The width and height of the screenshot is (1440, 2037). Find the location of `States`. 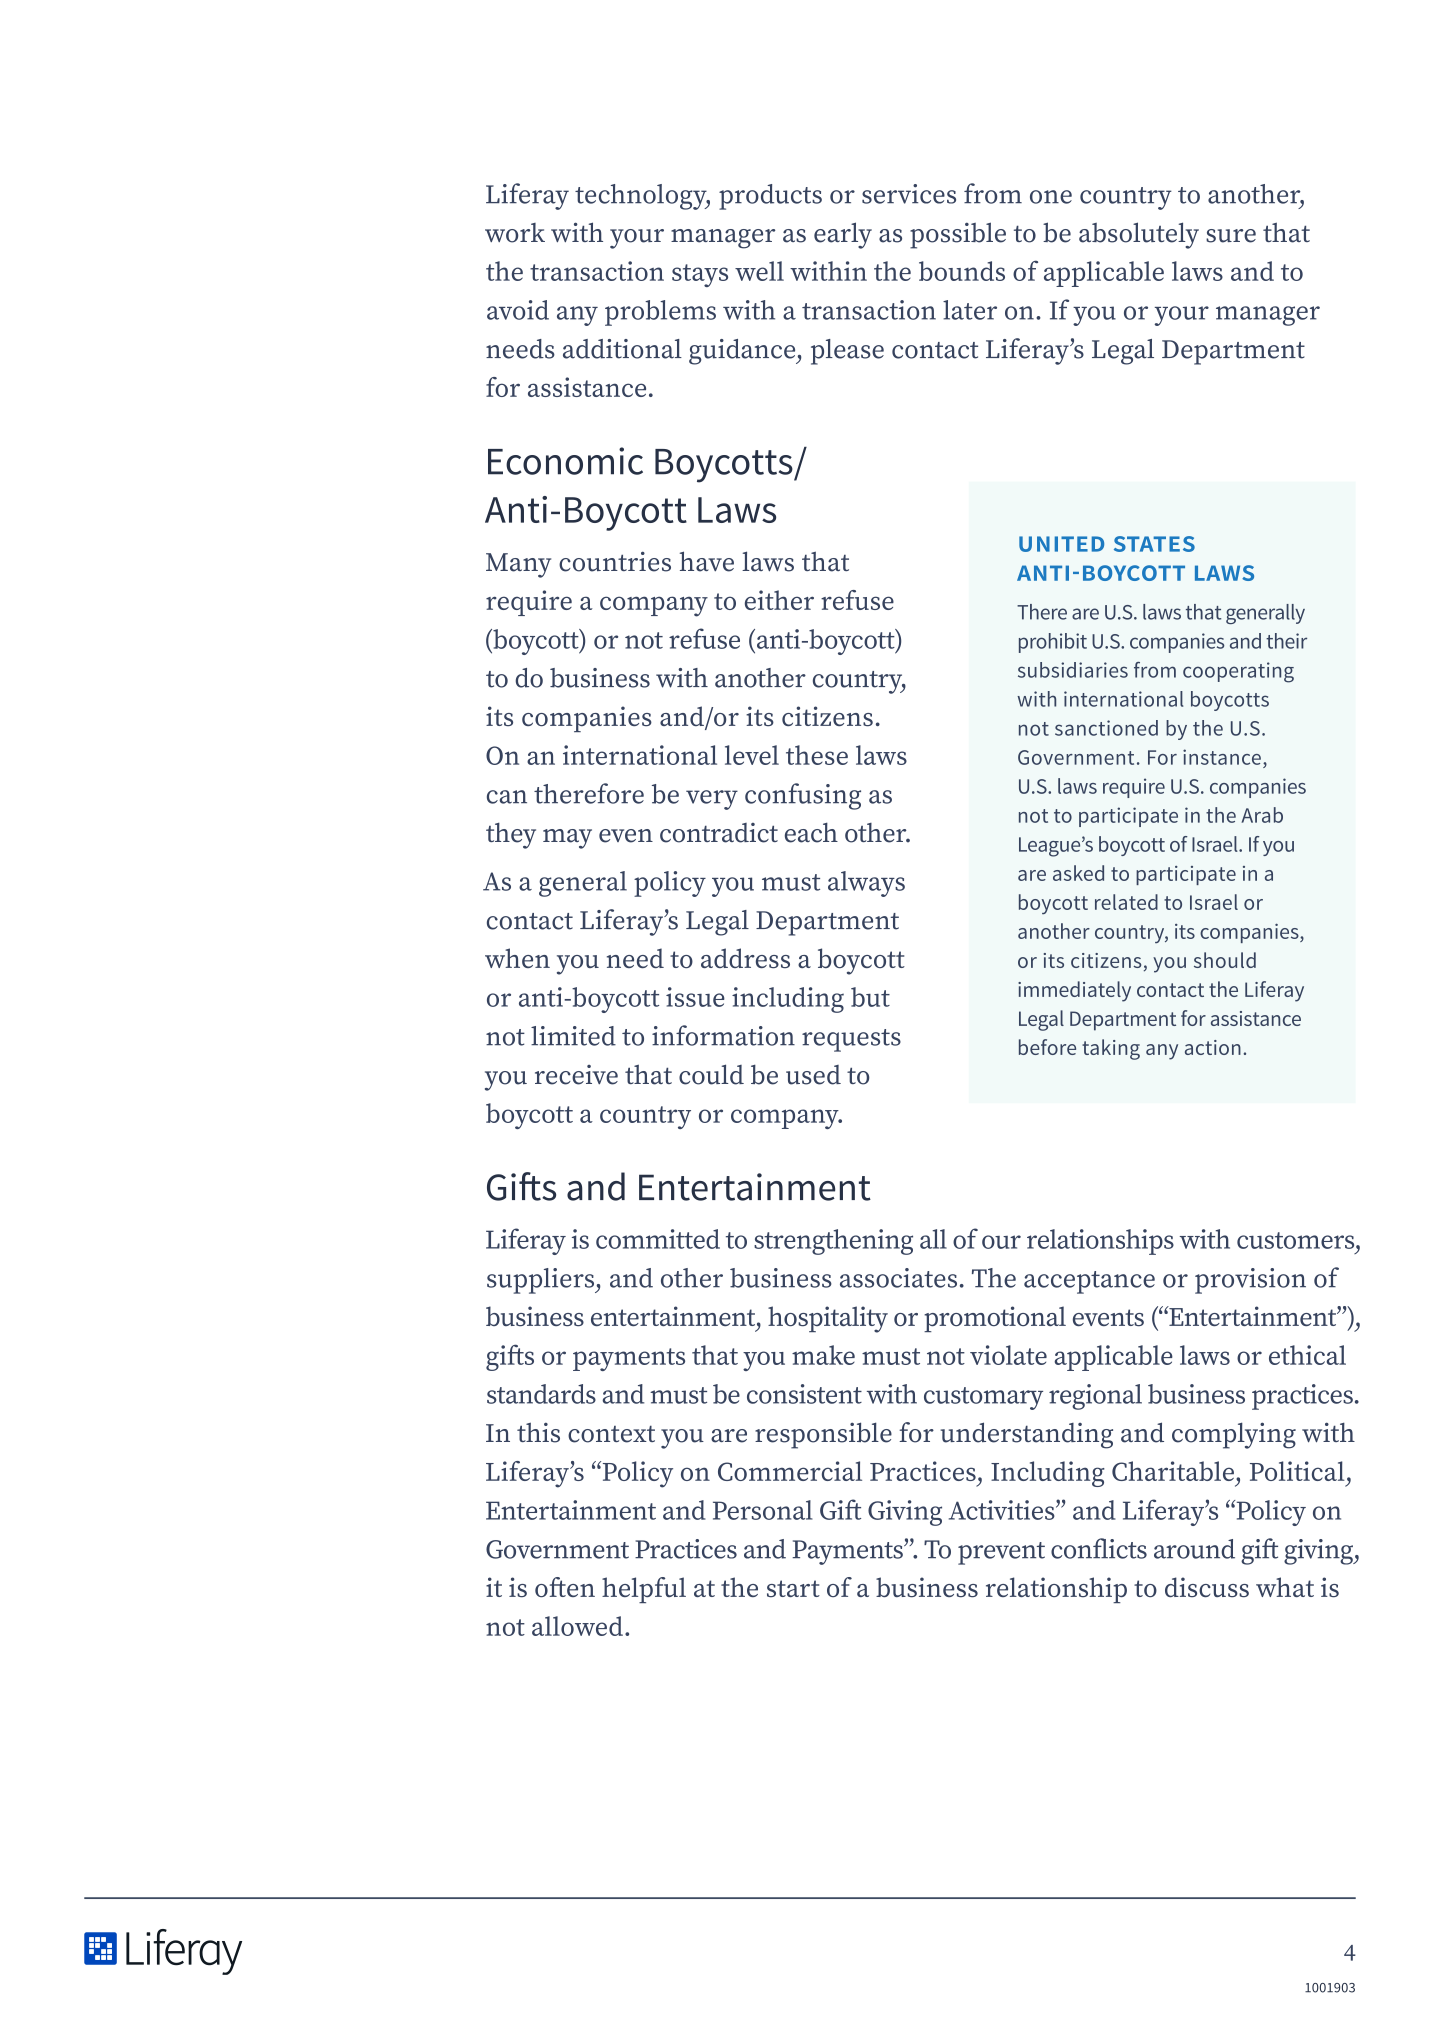

States is located at coordinates (1154, 544).
